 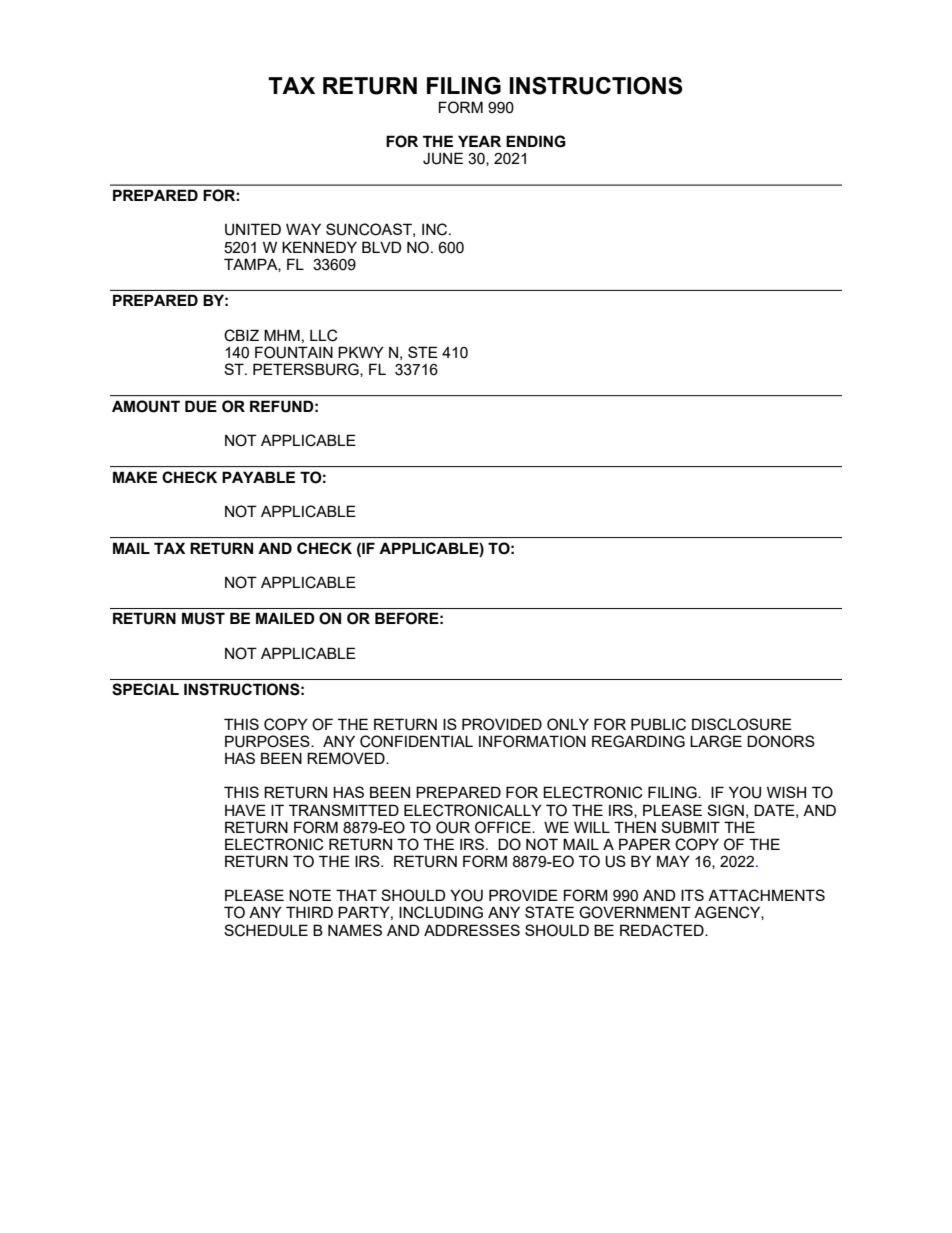 What do you see at coordinates (443, 158) in the screenshot?
I see `JUNE` at bounding box center [443, 158].
